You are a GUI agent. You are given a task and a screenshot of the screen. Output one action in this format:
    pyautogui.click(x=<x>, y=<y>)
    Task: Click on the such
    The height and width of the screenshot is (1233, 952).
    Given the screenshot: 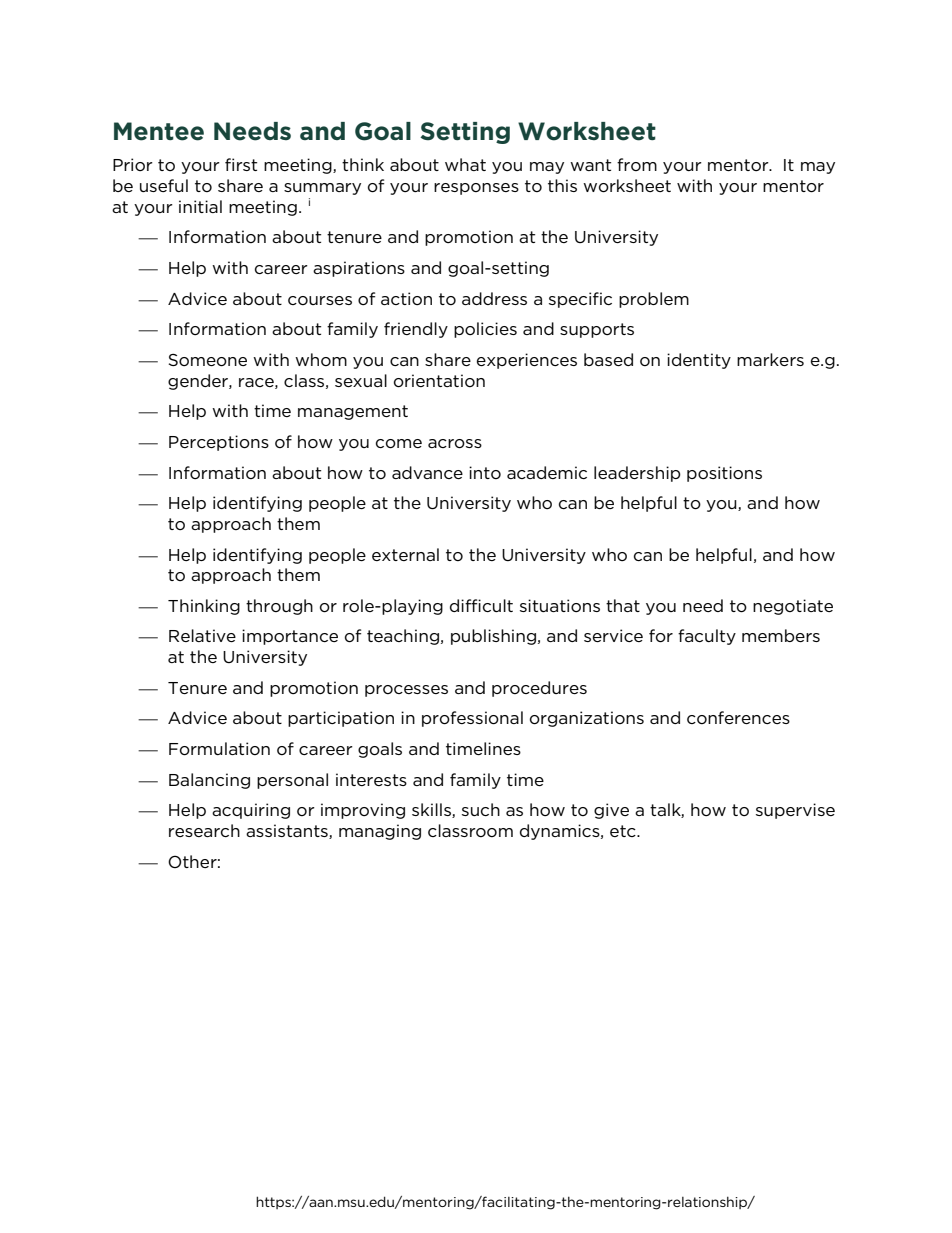 What is the action you would take?
    pyautogui.click(x=481, y=809)
